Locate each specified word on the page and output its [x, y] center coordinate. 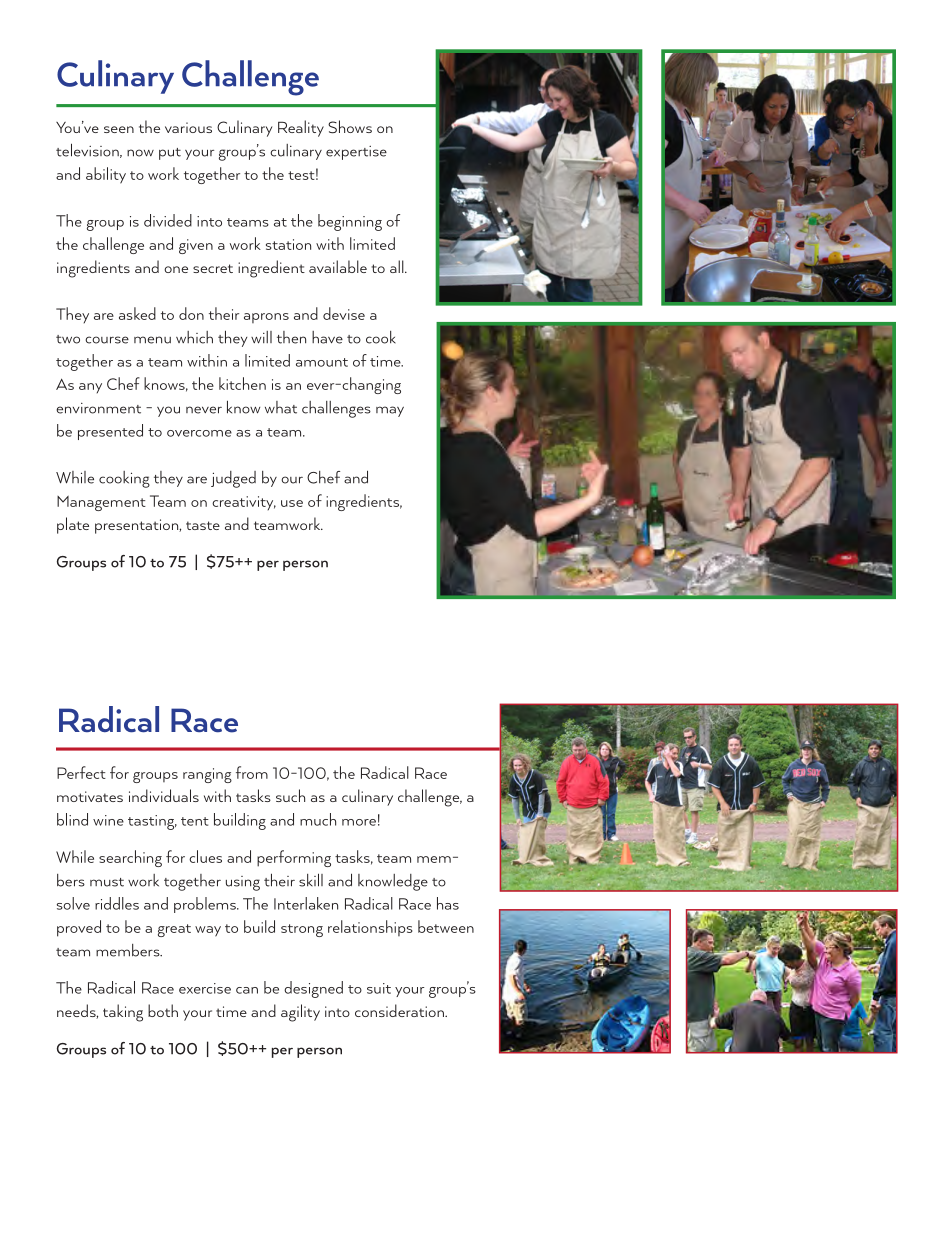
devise [344, 313]
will [261, 337]
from [252, 772]
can [247, 990]
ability [106, 175]
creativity [244, 503]
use [292, 503]
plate [73, 525]
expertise [356, 153]
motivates [90, 796]
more [359, 822]
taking [123, 1013]
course [107, 340]
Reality [301, 128]
